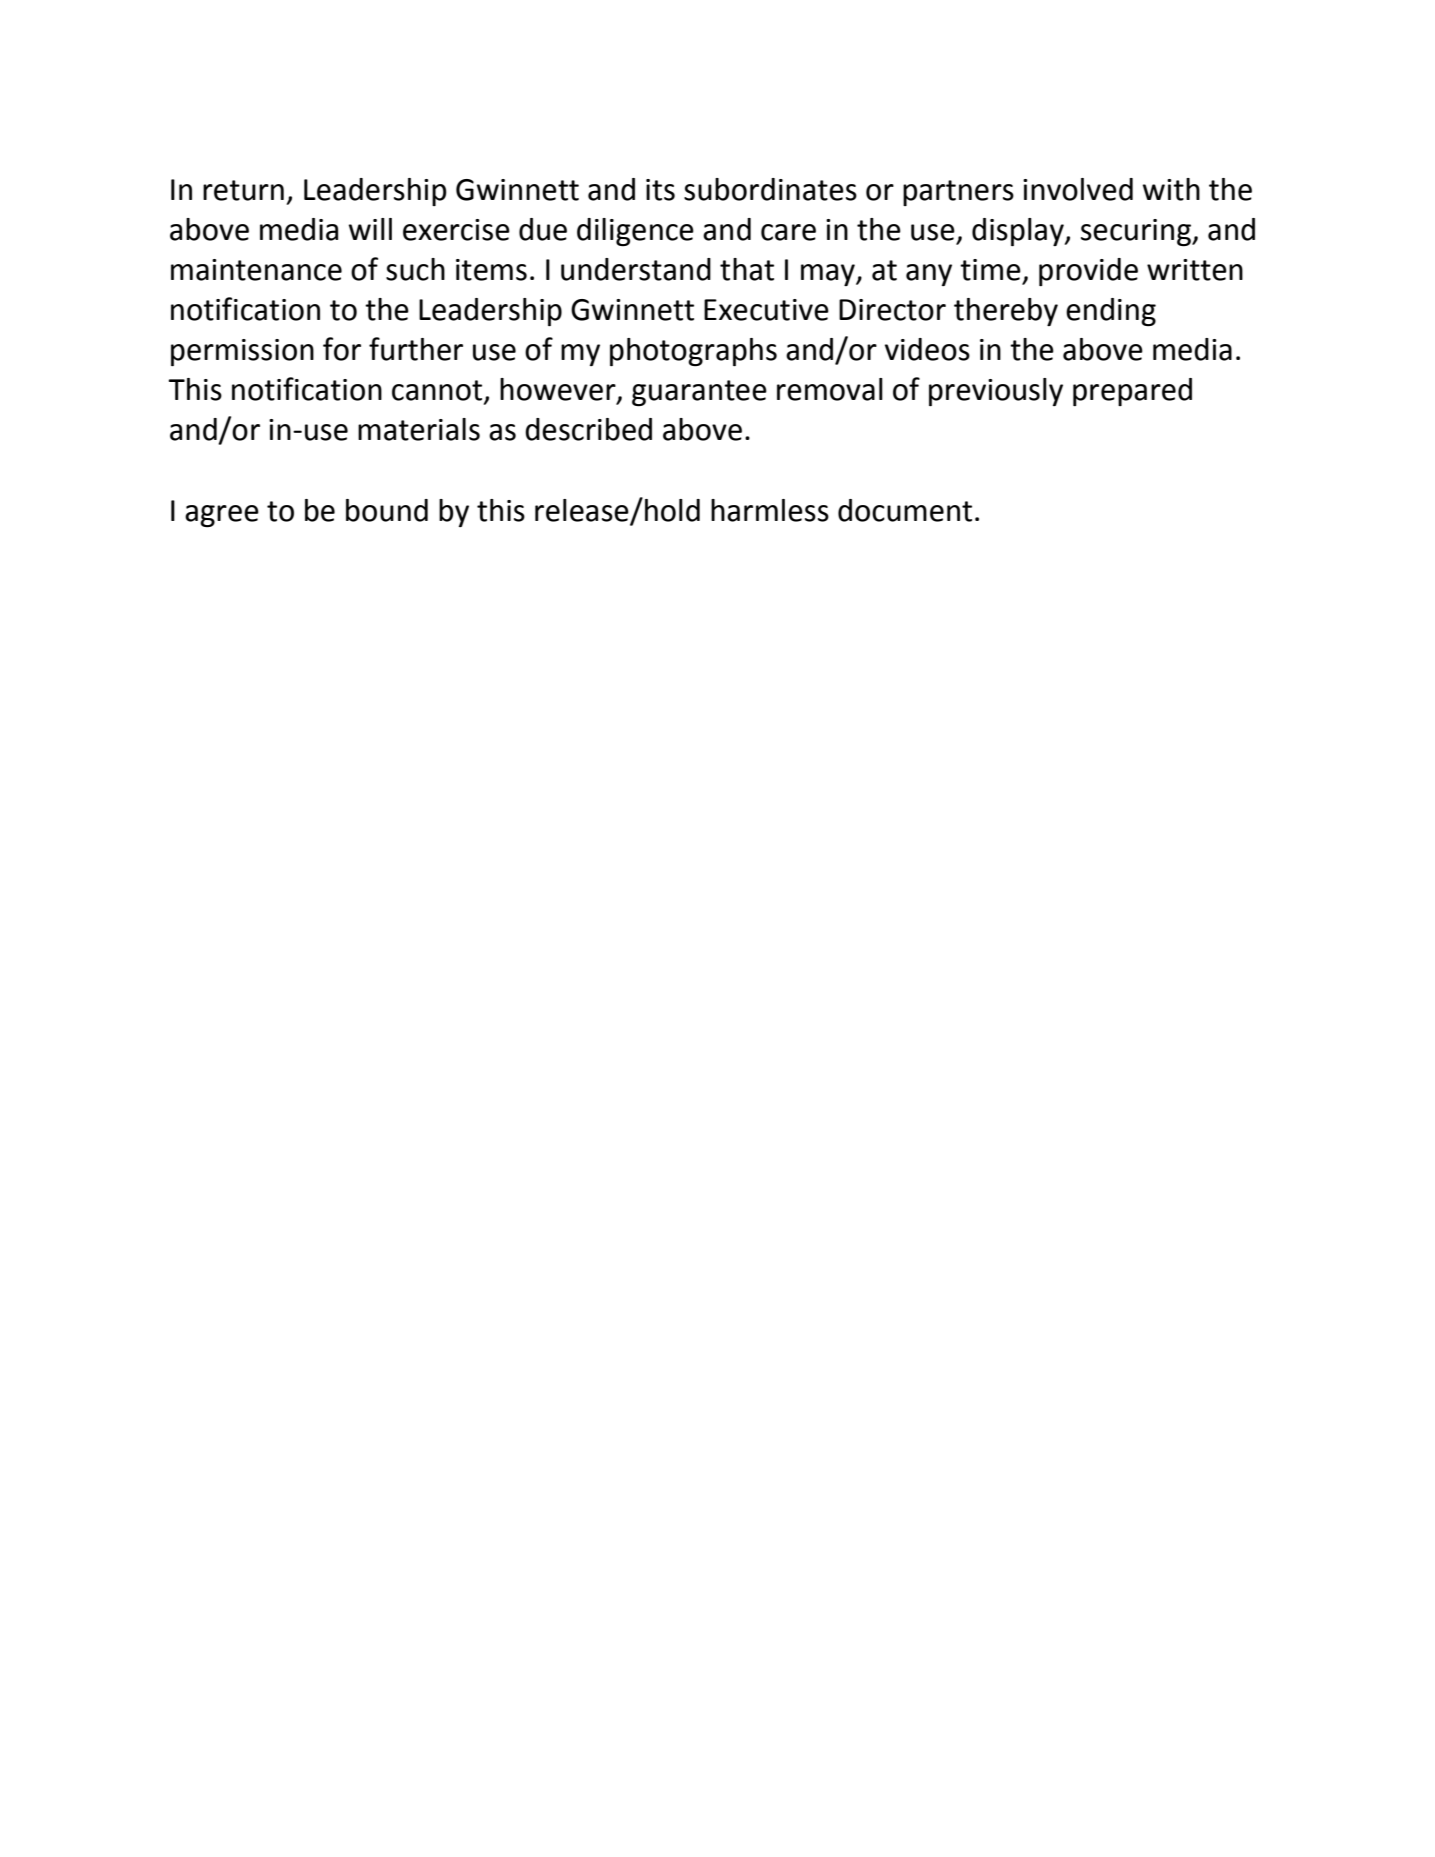  What do you see at coordinates (693, 352) in the image?
I see `photographs` at bounding box center [693, 352].
